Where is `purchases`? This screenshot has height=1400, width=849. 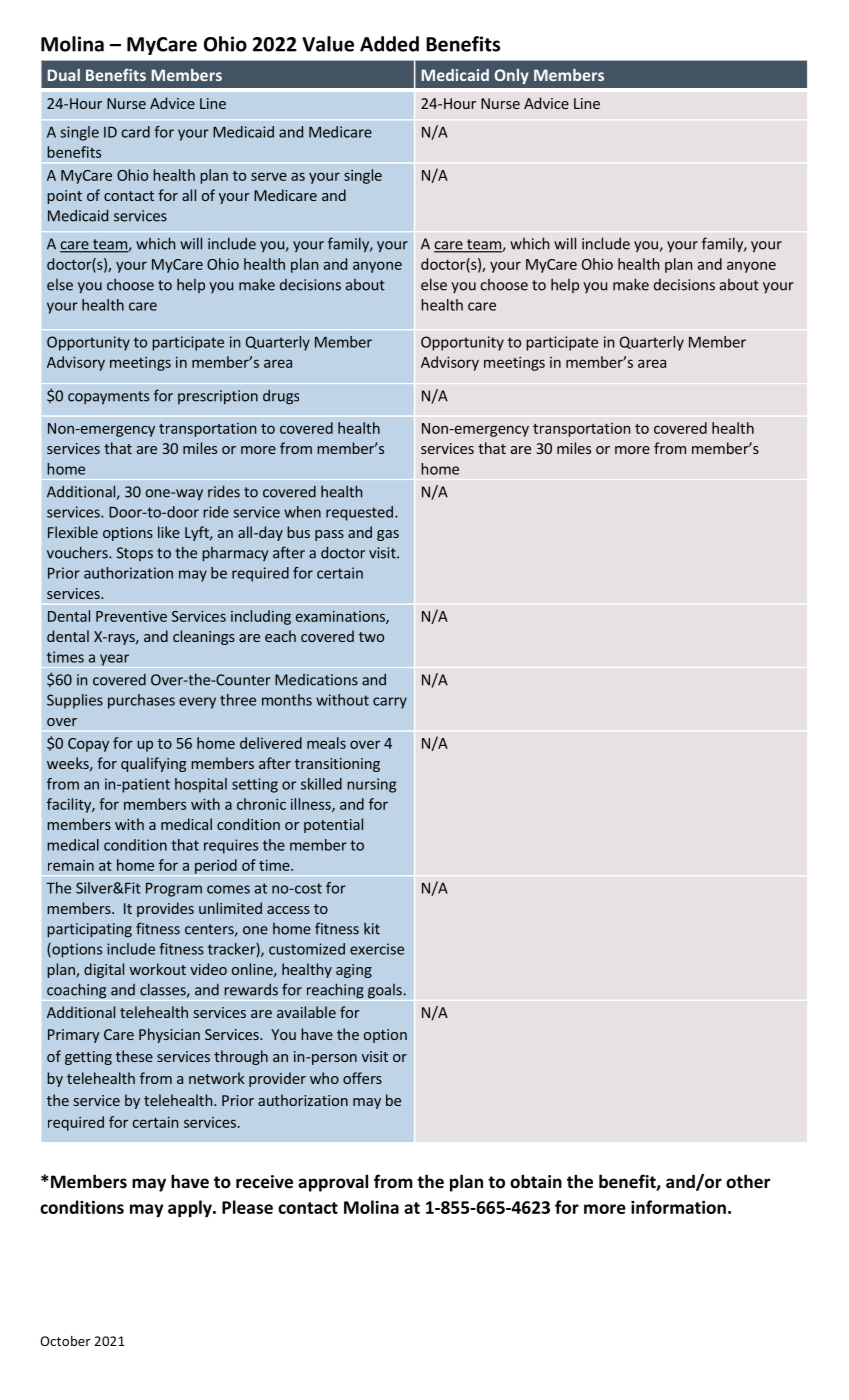 purchases is located at coordinates (141, 701).
